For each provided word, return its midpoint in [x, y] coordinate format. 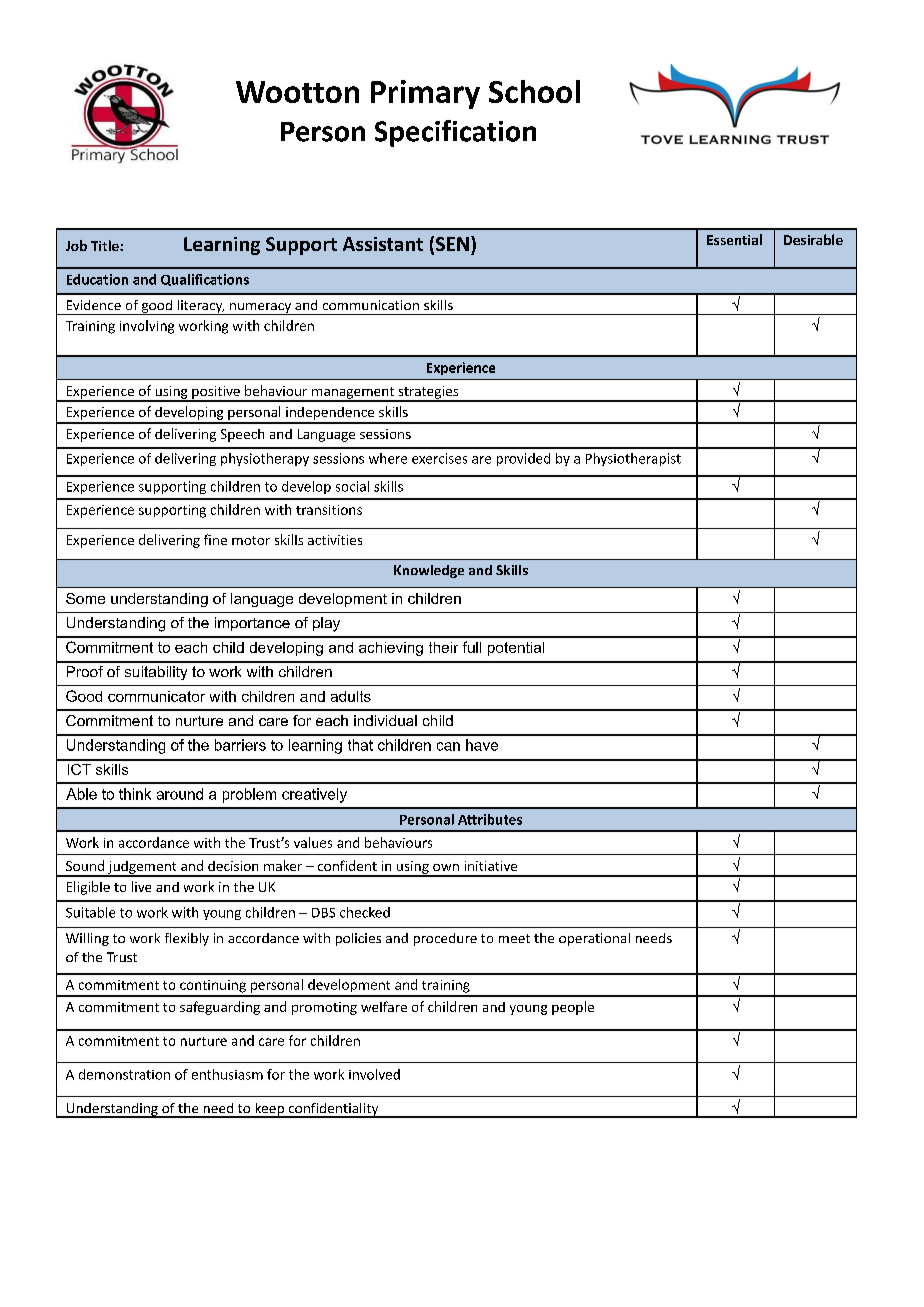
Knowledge [429, 571]
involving [147, 327]
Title [106, 245]
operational [594, 939]
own [446, 867]
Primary [425, 94]
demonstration [124, 1074]
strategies [428, 393]
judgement [142, 868]
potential [516, 649]
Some [85, 598]
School [534, 91]
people [573, 1008]
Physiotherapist [633, 459]
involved [374, 1074]
